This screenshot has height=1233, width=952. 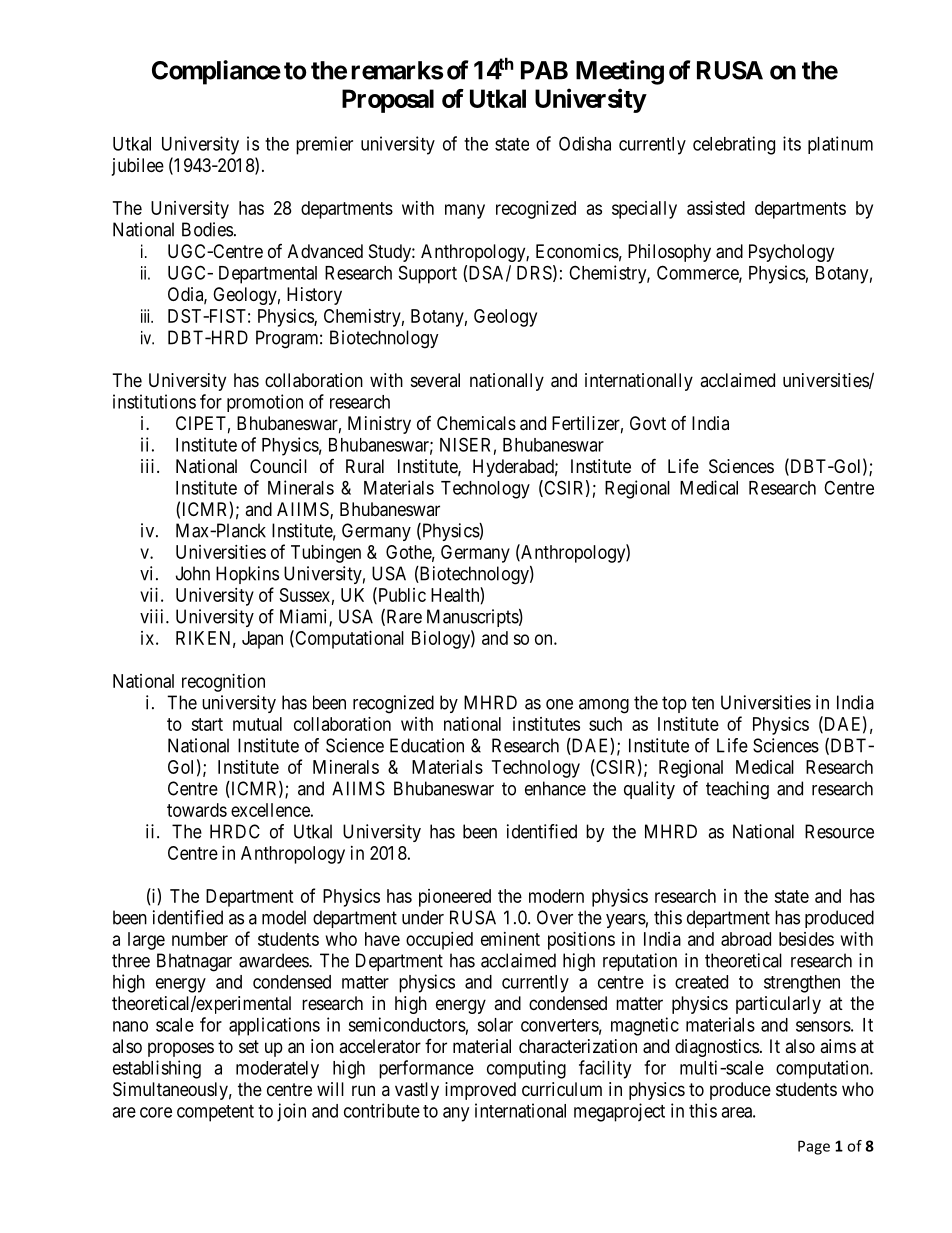 What do you see at coordinates (839, 831) in the screenshot?
I see `Resource` at bounding box center [839, 831].
